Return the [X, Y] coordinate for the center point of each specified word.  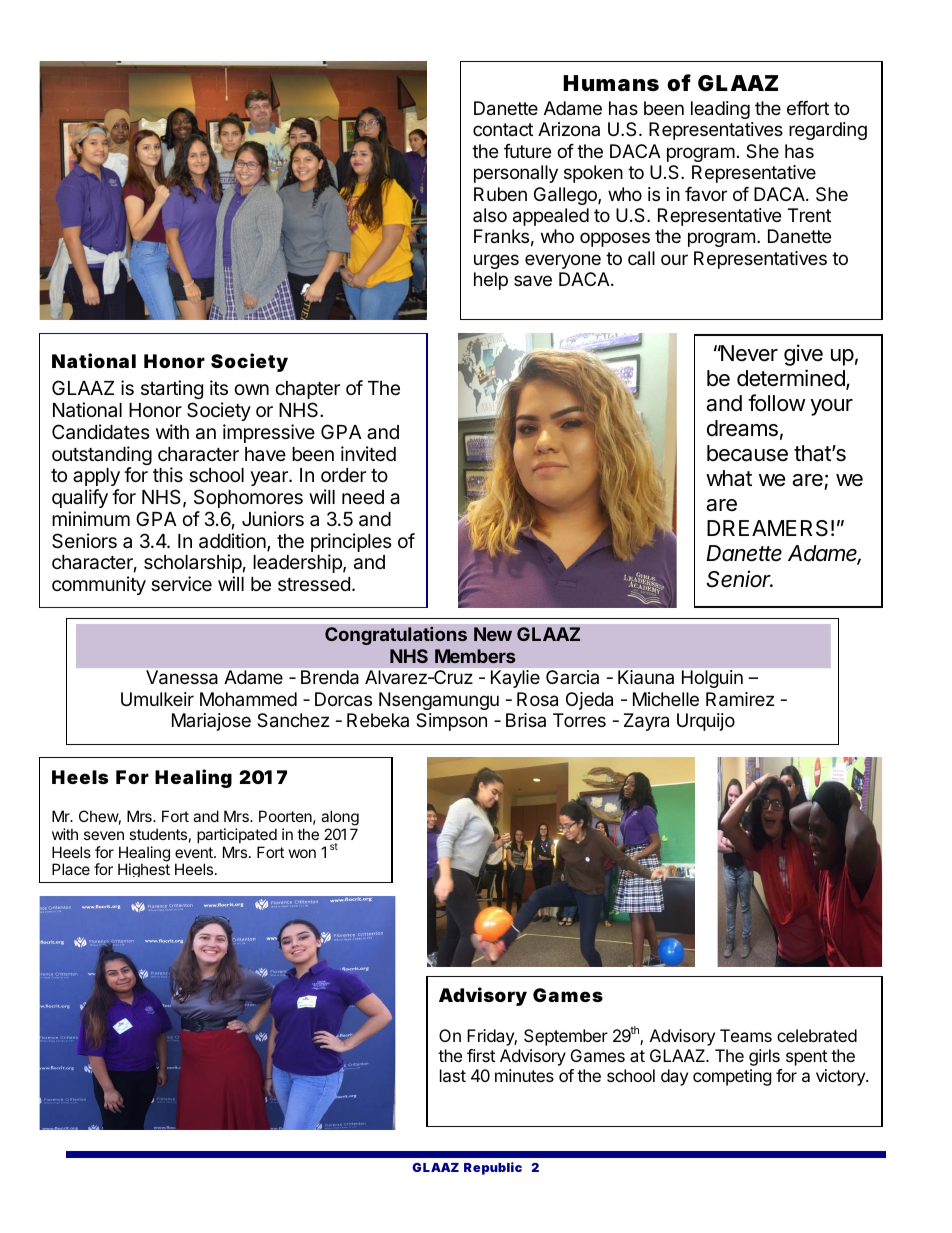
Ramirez [740, 699]
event [195, 852]
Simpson [451, 722]
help [491, 281]
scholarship [193, 563]
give [803, 355]
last [453, 1075]
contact [503, 130]
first [481, 1055]
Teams [746, 1035]
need [363, 497]
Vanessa [182, 677]
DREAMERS [767, 528]
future [527, 151]
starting [172, 389]
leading [720, 110]
